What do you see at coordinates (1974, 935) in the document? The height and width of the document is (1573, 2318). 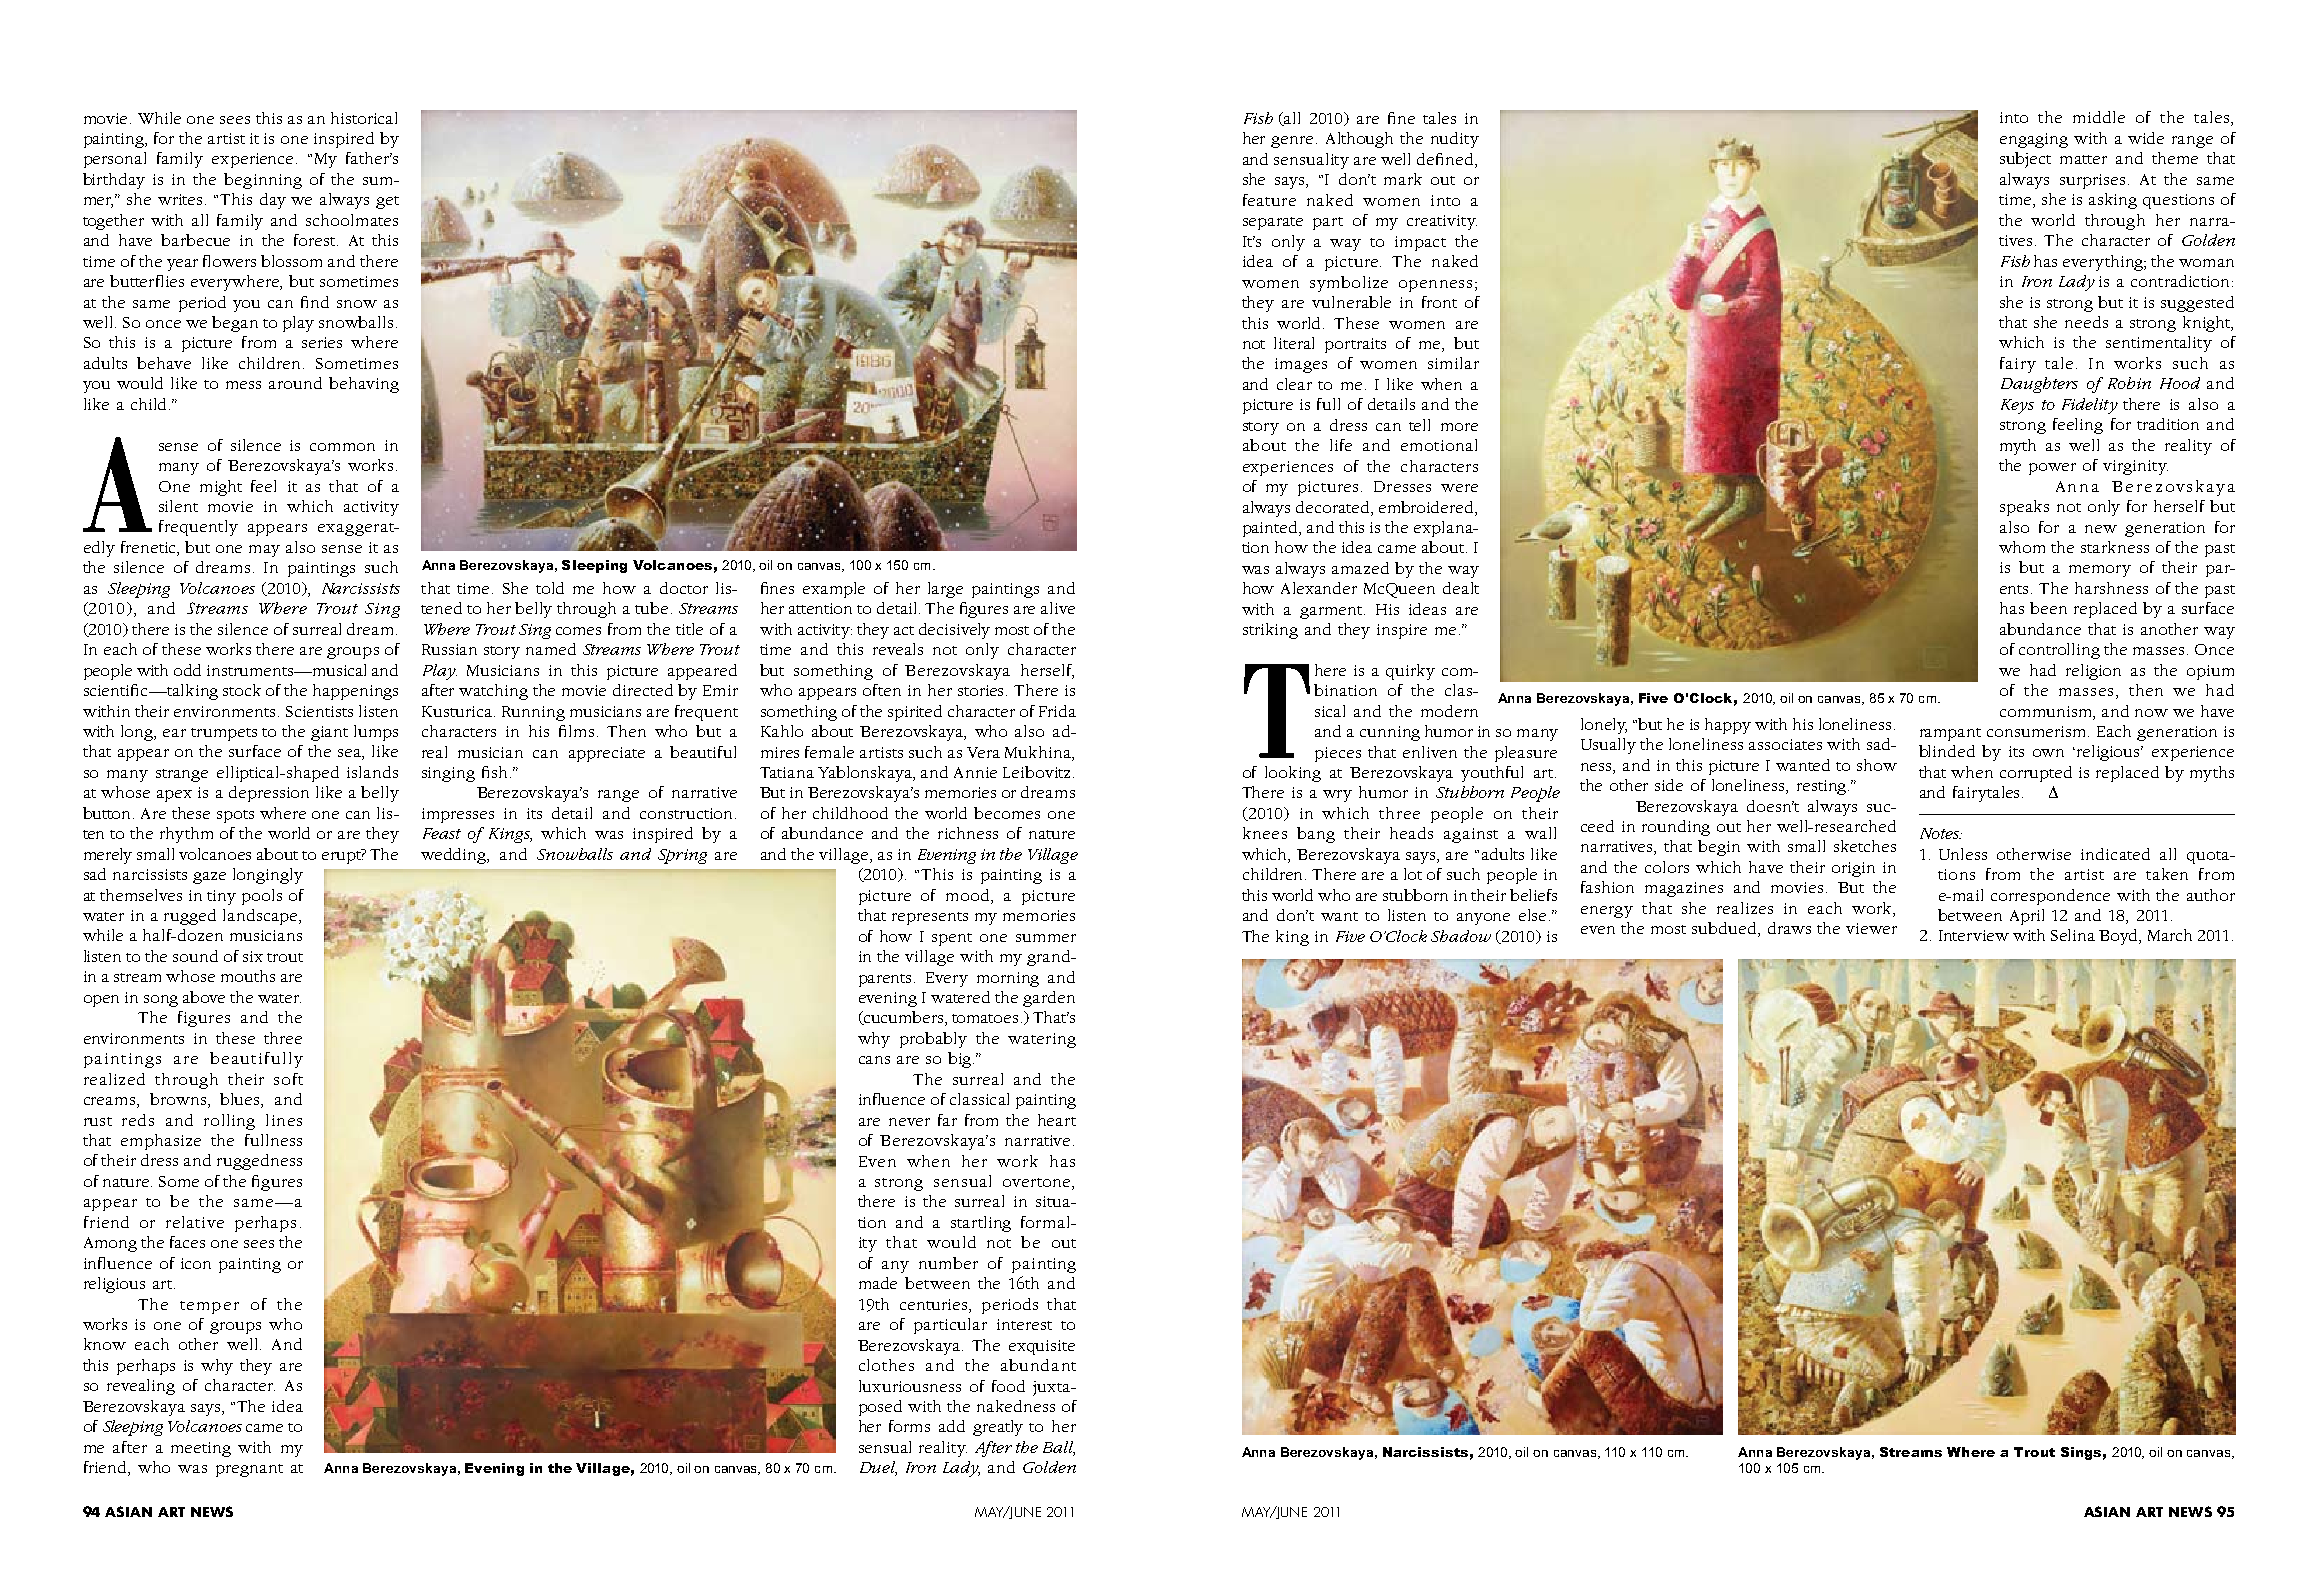 I see `Interview` at bounding box center [1974, 935].
